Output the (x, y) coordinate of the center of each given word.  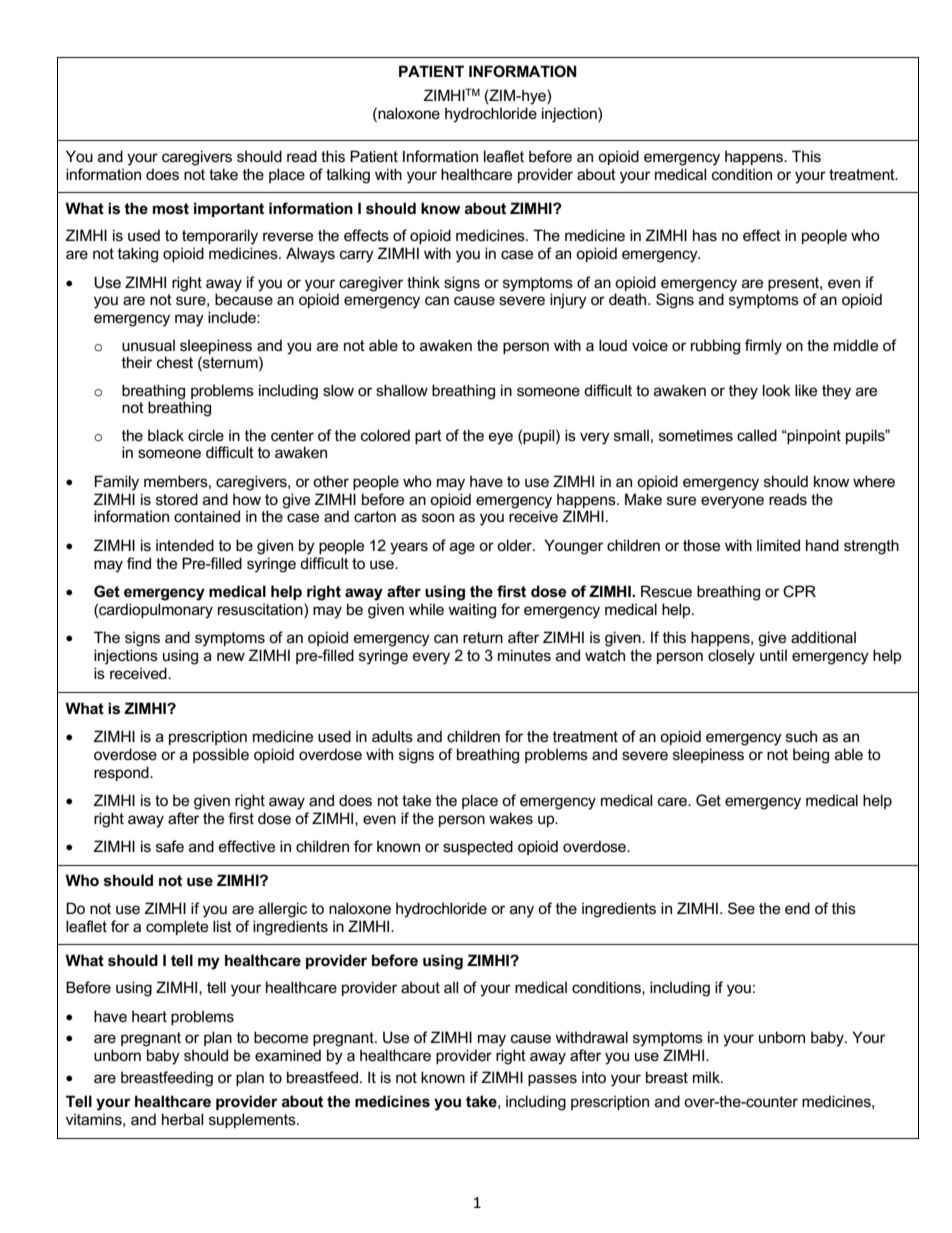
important (229, 209)
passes (552, 1080)
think (423, 282)
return (483, 637)
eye (501, 438)
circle (206, 435)
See (741, 908)
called (757, 435)
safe (170, 846)
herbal (182, 1119)
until (773, 655)
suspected (478, 847)
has (705, 235)
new (231, 656)
